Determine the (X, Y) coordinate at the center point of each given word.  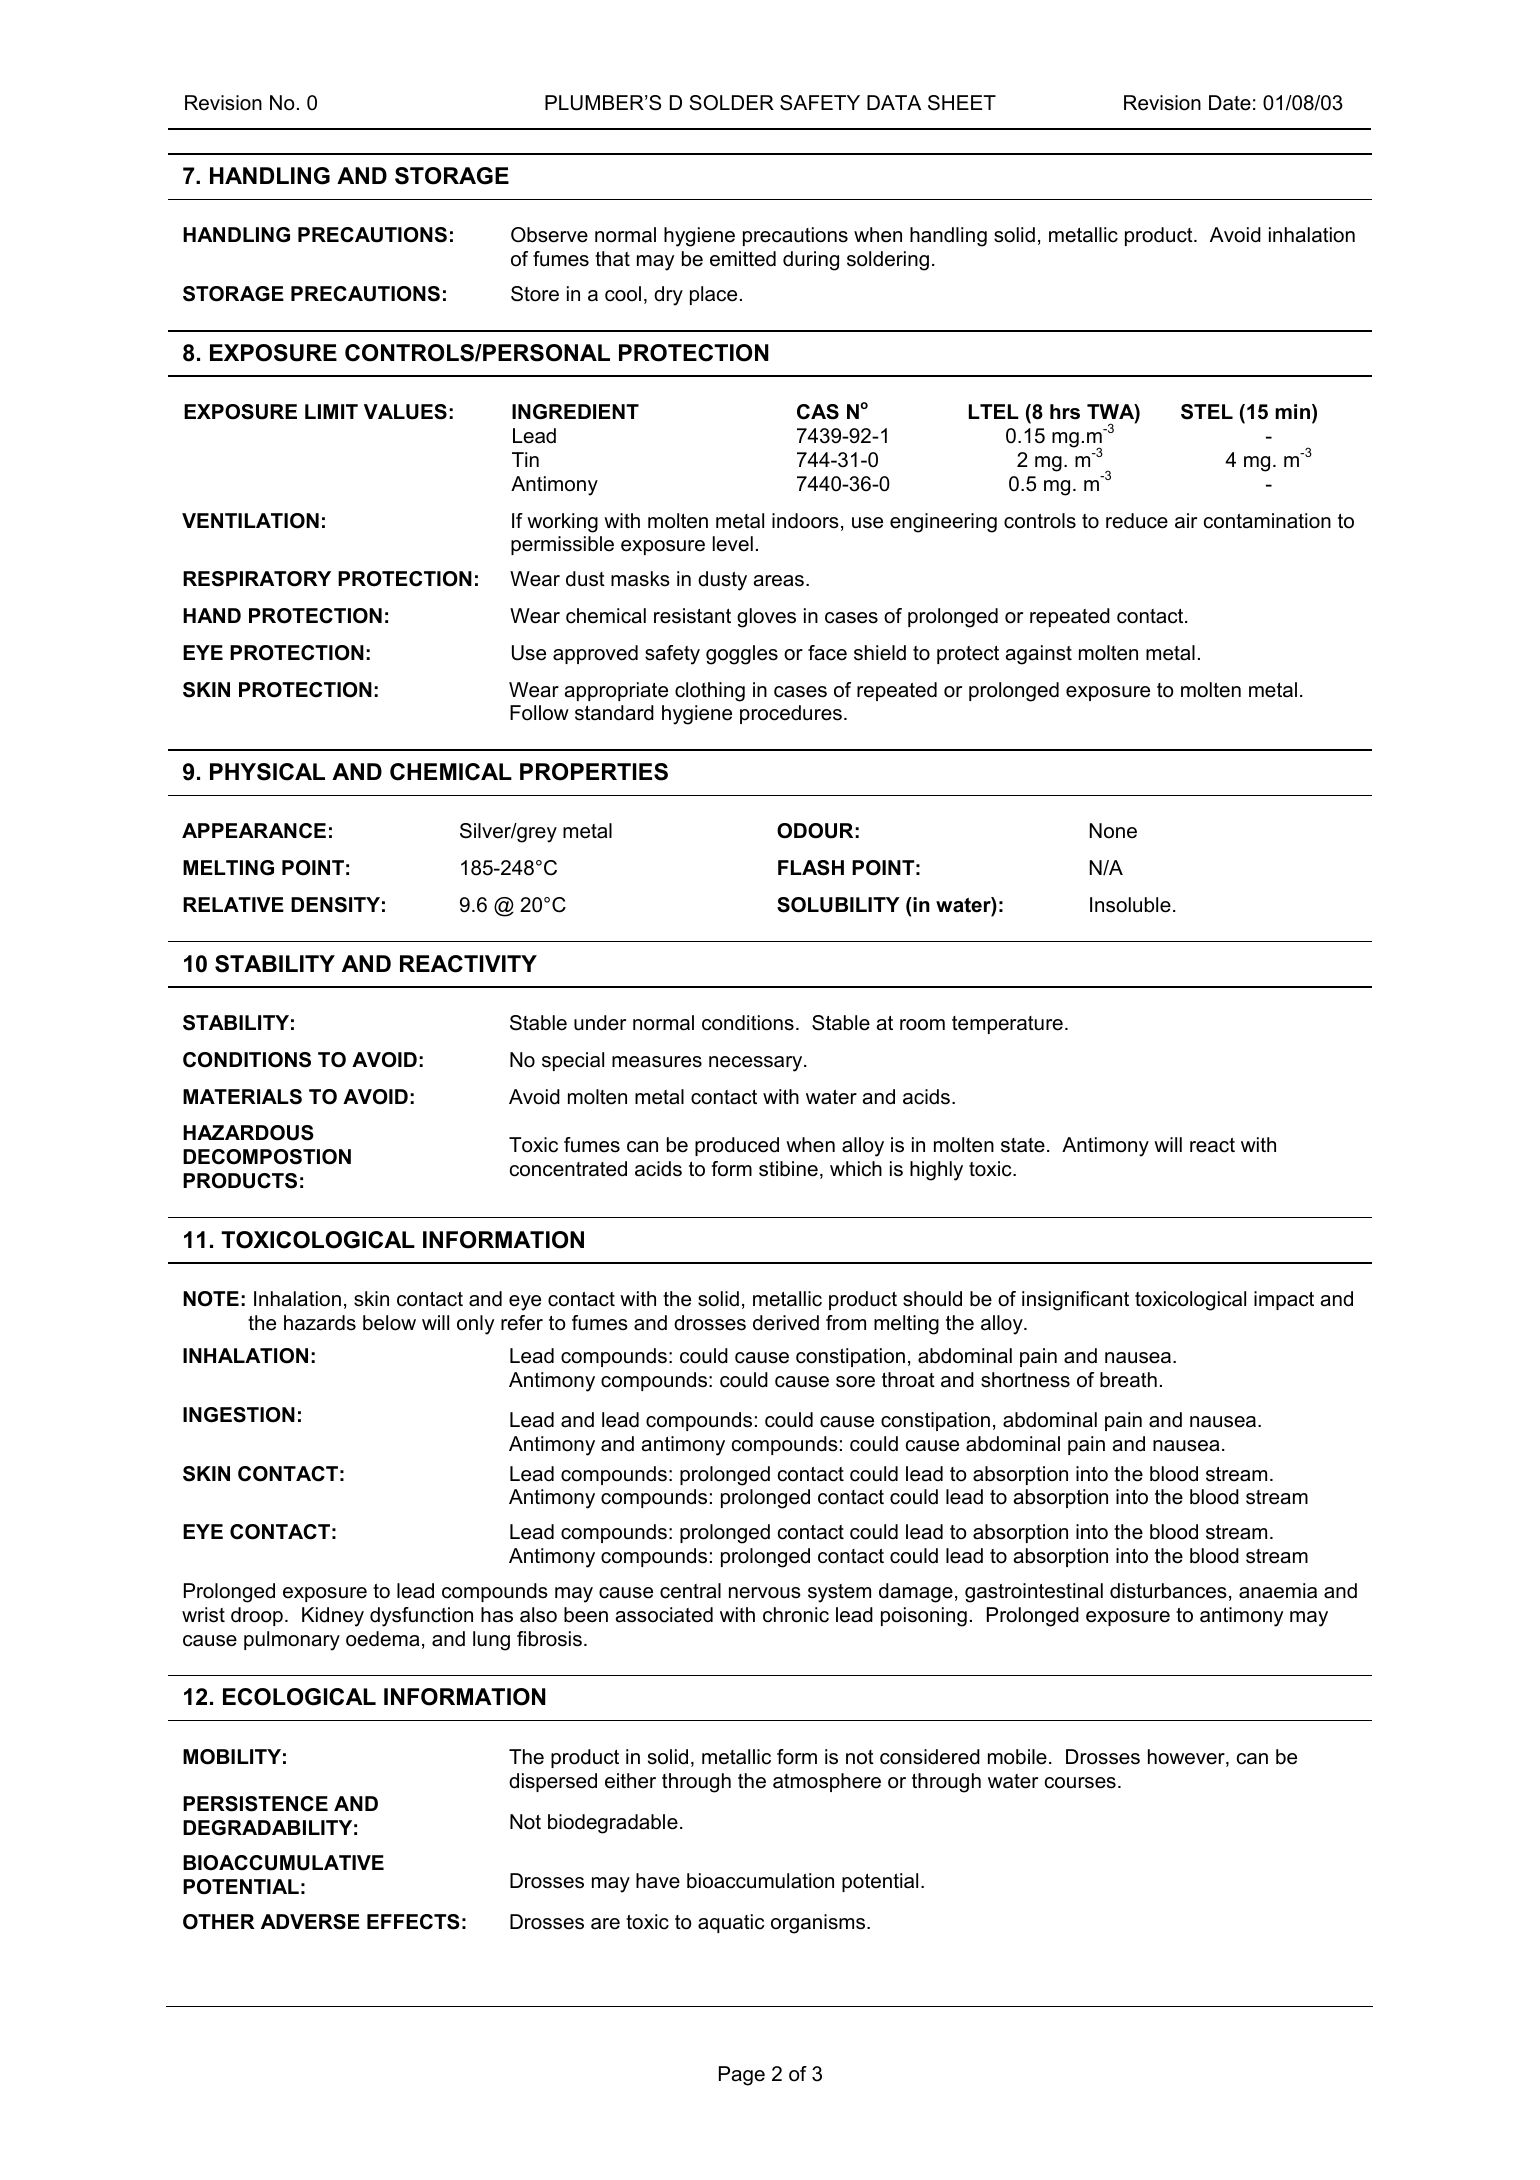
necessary (757, 1064)
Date (1230, 103)
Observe (549, 235)
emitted (743, 259)
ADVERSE (310, 1922)
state (1023, 1145)
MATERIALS (242, 1097)
